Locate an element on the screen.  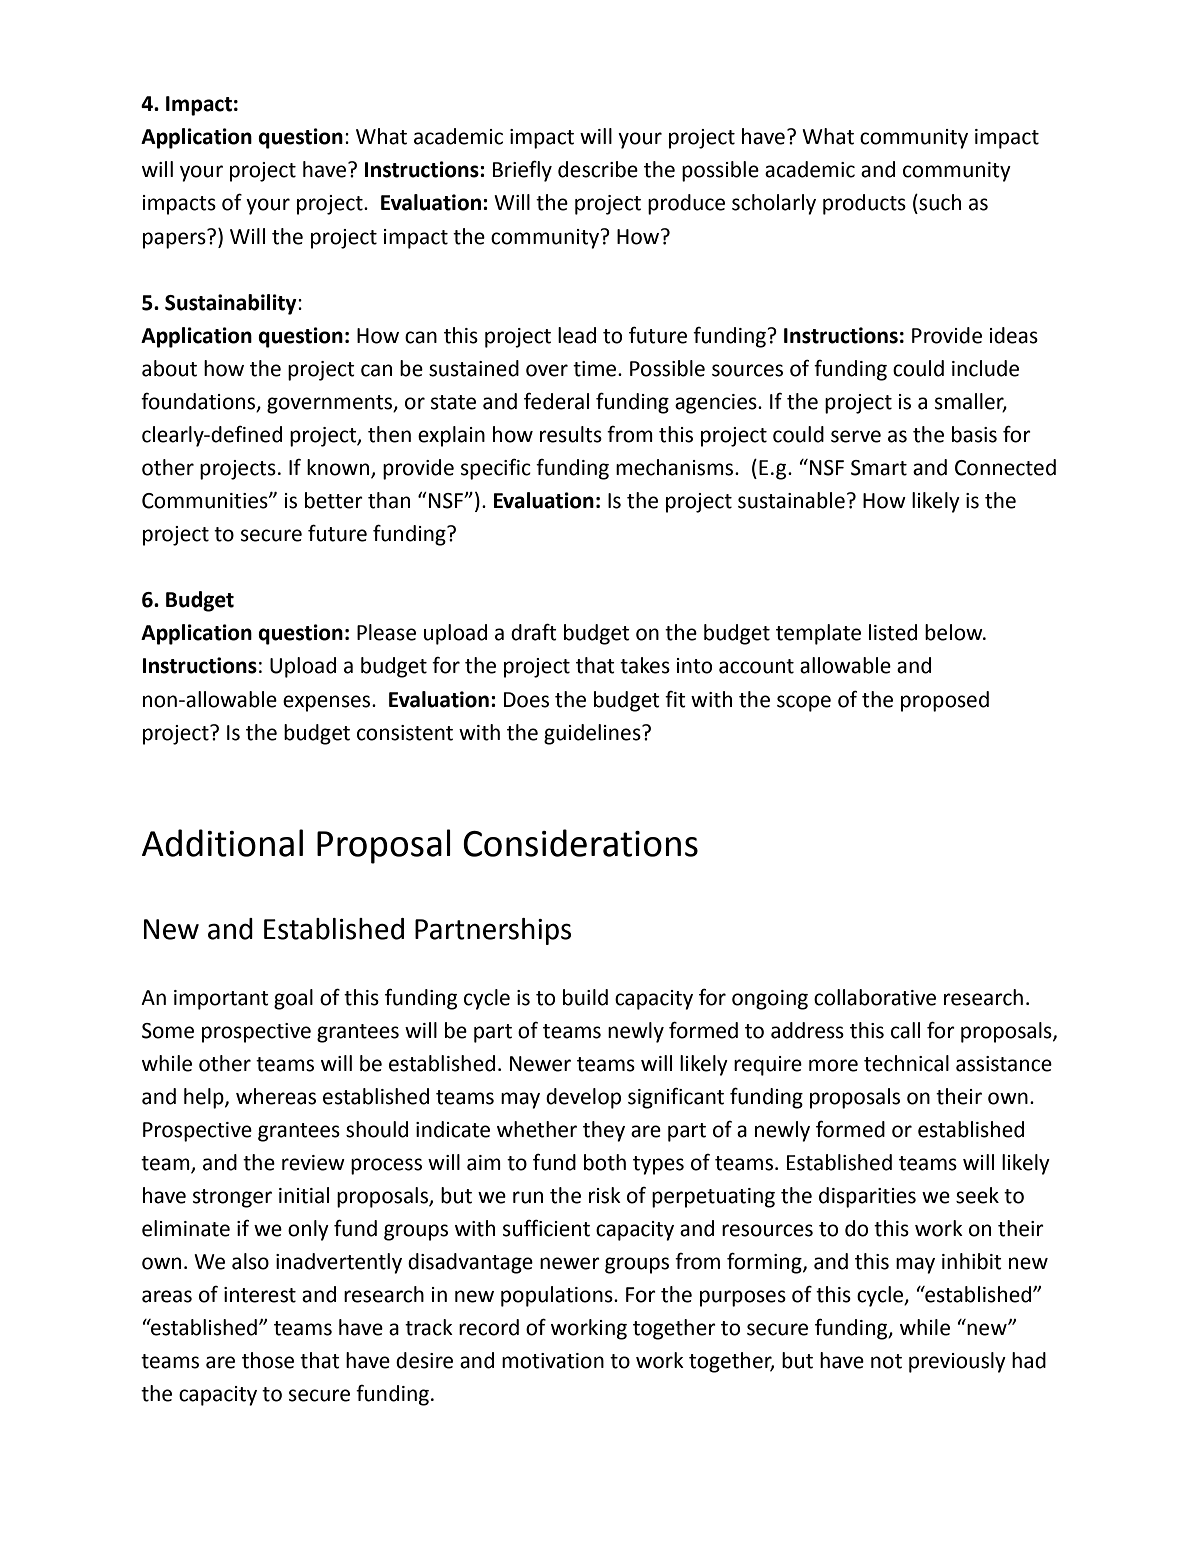
papers is located at coordinates (175, 239).
